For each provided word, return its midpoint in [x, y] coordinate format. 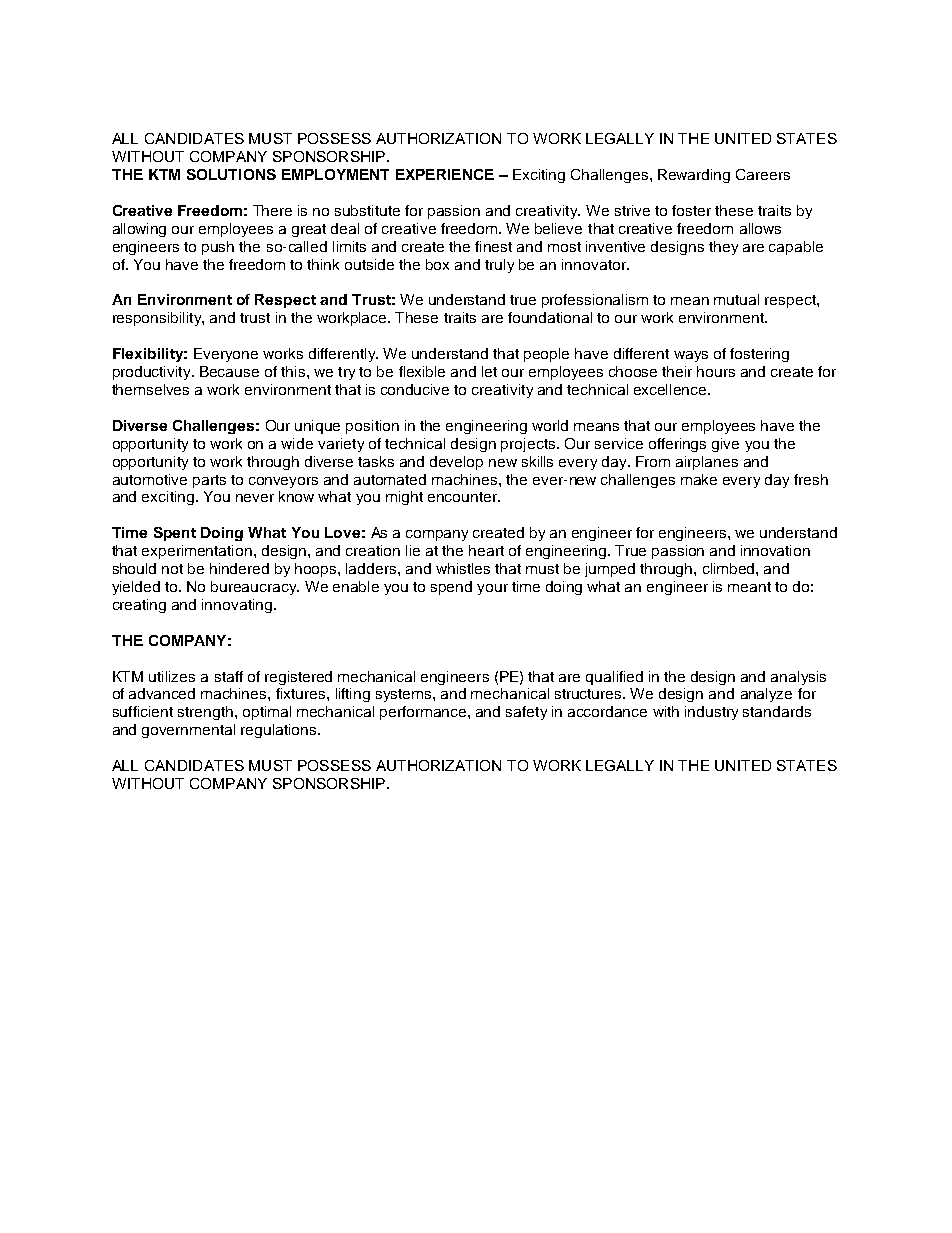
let [489, 371]
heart [486, 550]
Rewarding [694, 176]
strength [205, 713]
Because [229, 371]
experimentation [197, 552]
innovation [775, 550]
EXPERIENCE [445, 174]
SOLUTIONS [231, 174]
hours [716, 371]
